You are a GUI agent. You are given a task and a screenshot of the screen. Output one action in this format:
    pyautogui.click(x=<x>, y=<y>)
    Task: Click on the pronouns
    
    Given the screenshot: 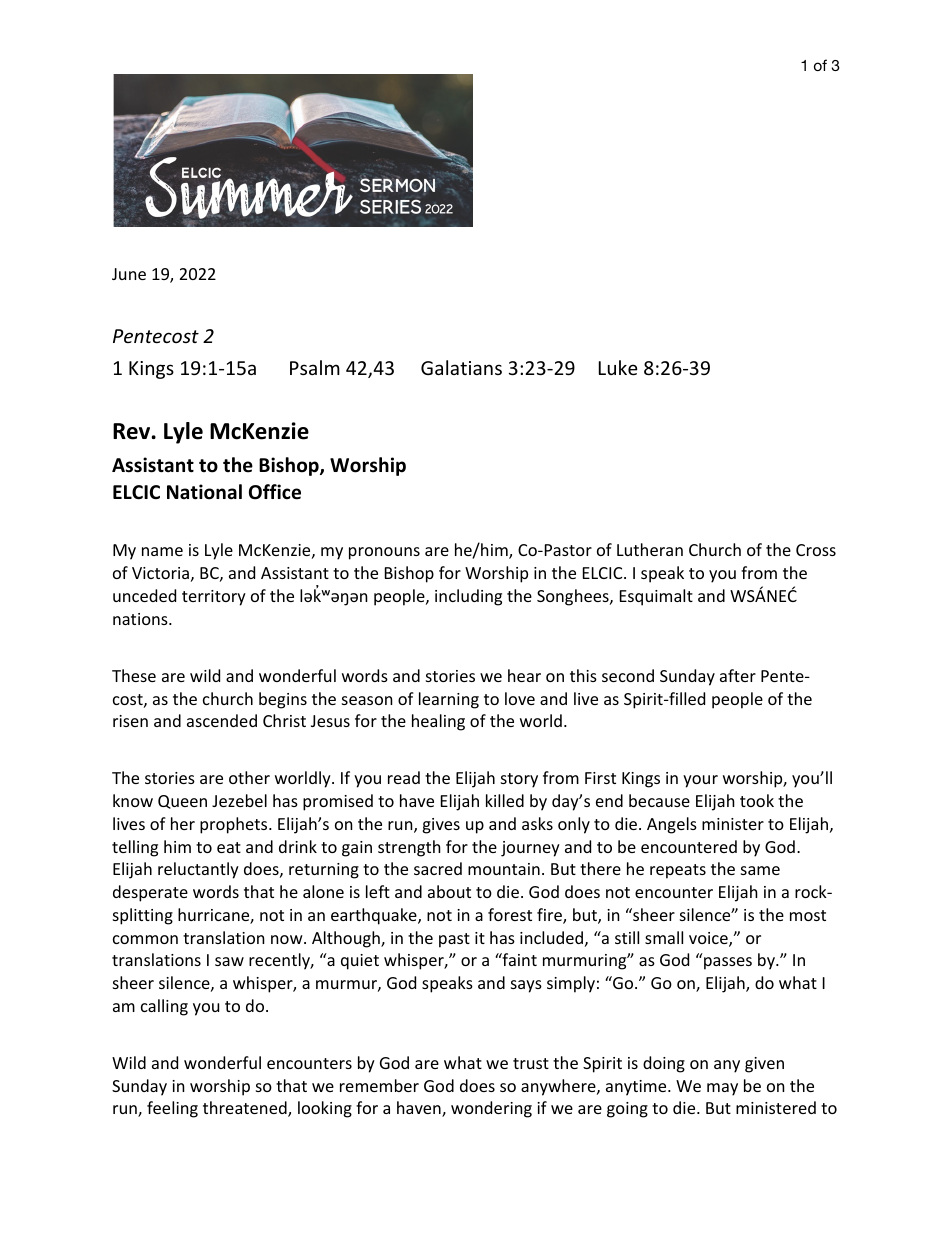 What is the action you would take?
    pyautogui.click(x=384, y=553)
